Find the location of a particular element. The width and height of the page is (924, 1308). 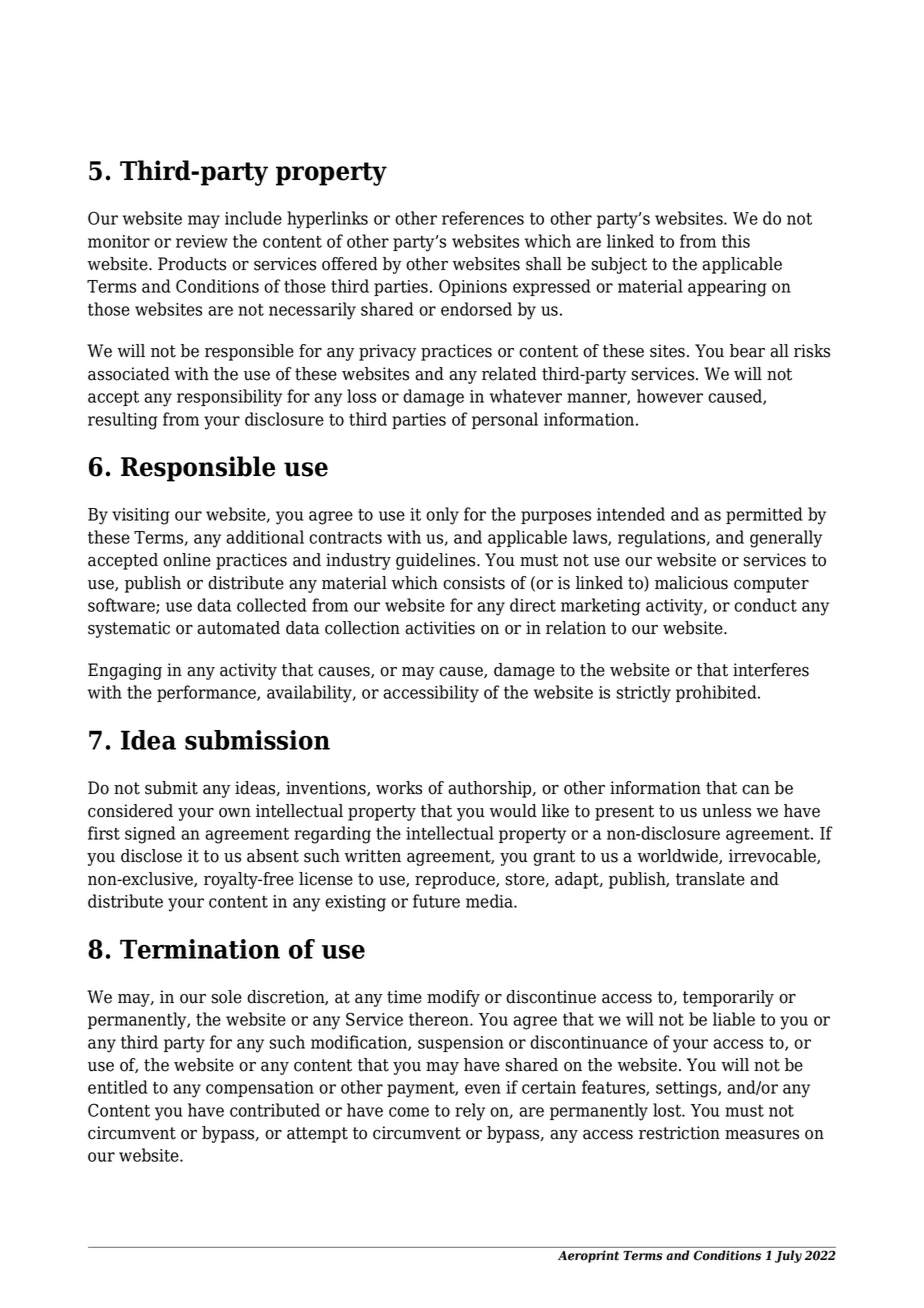

review is located at coordinates (202, 241).
